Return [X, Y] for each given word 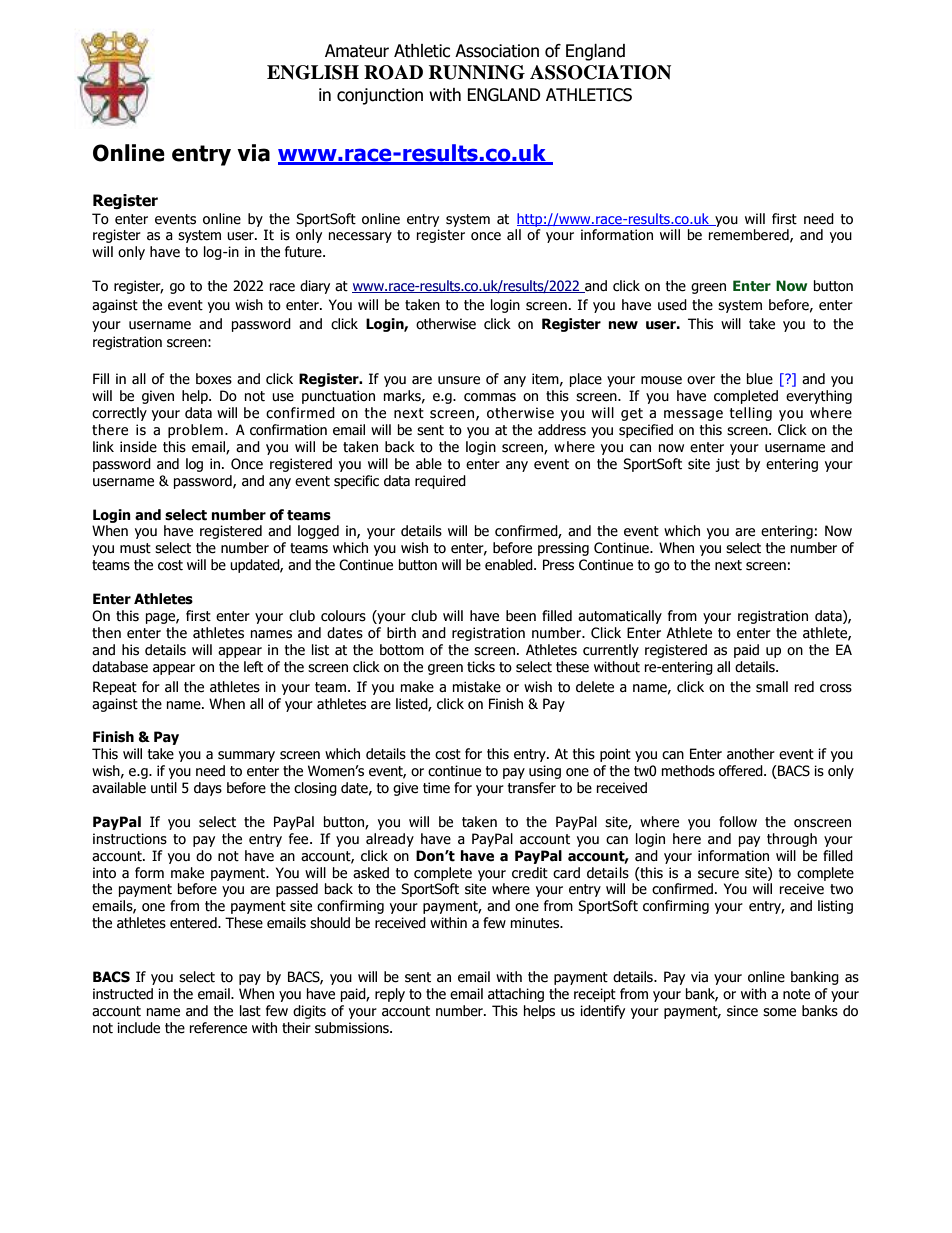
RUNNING [477, 72]
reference [218, 1028]
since [742, 1011]
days [208, 789]
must [135, 548]
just [727, 465]
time [436, 788]
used [672, 305]
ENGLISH [313, 72]
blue [760, 379]
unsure [459, 380]
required [440, 482]
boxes [214, 379]
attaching [516, 995]
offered [742, 771]
